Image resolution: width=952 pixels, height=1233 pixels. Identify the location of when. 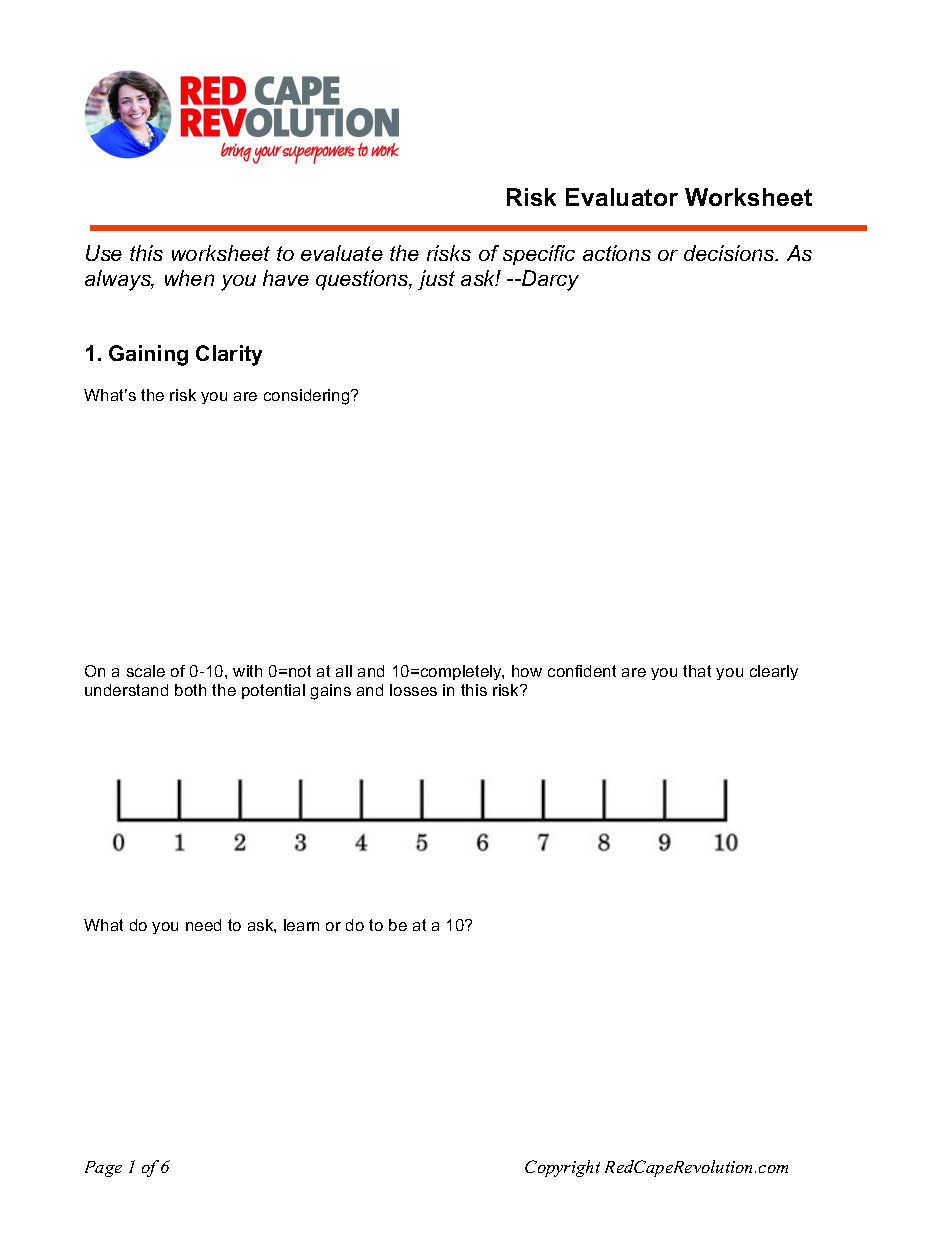
(189, 278).
